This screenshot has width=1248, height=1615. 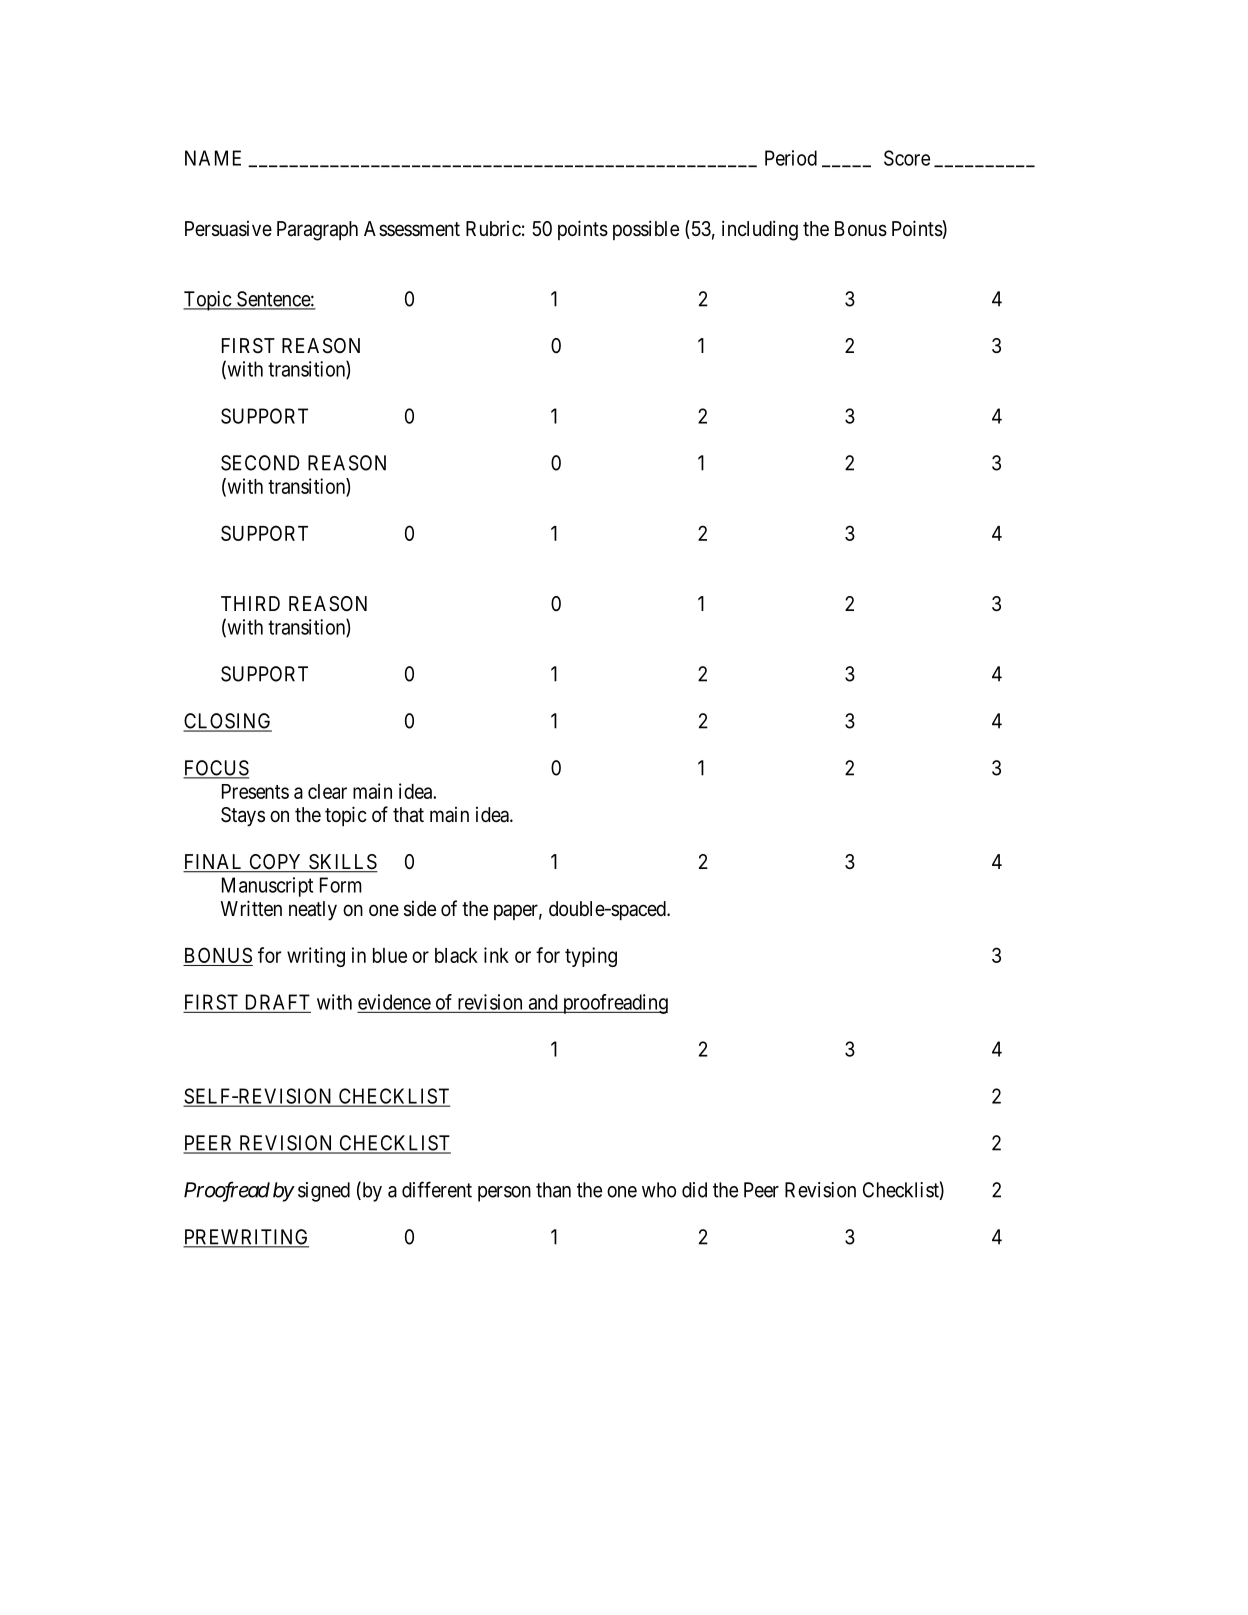 What do you see at coordinates (493, 228) in the screenshot?
I see `Rubric` at bounding box center [493, 228].
